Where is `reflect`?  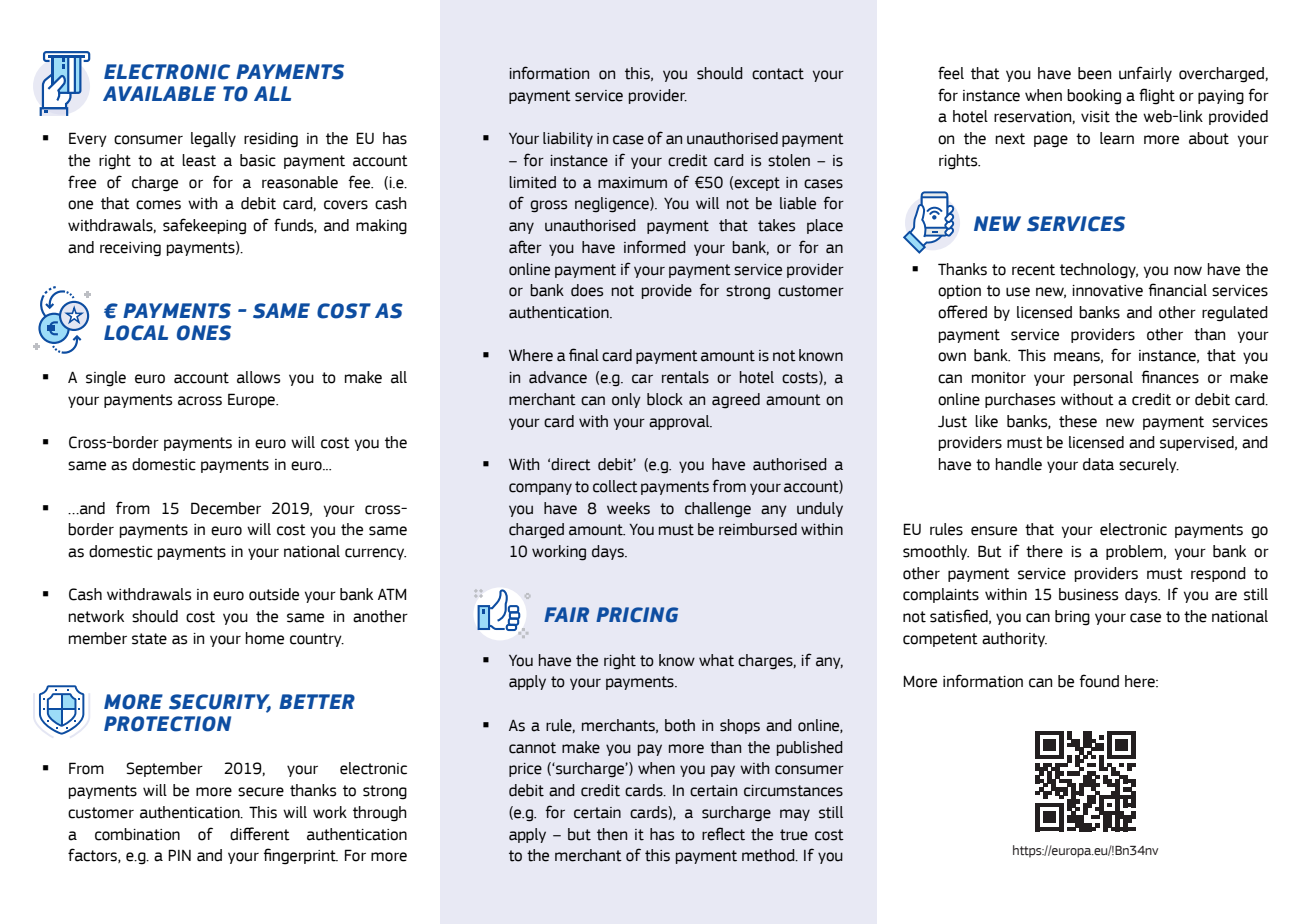
reflect is located at coordinates (723, 834).
